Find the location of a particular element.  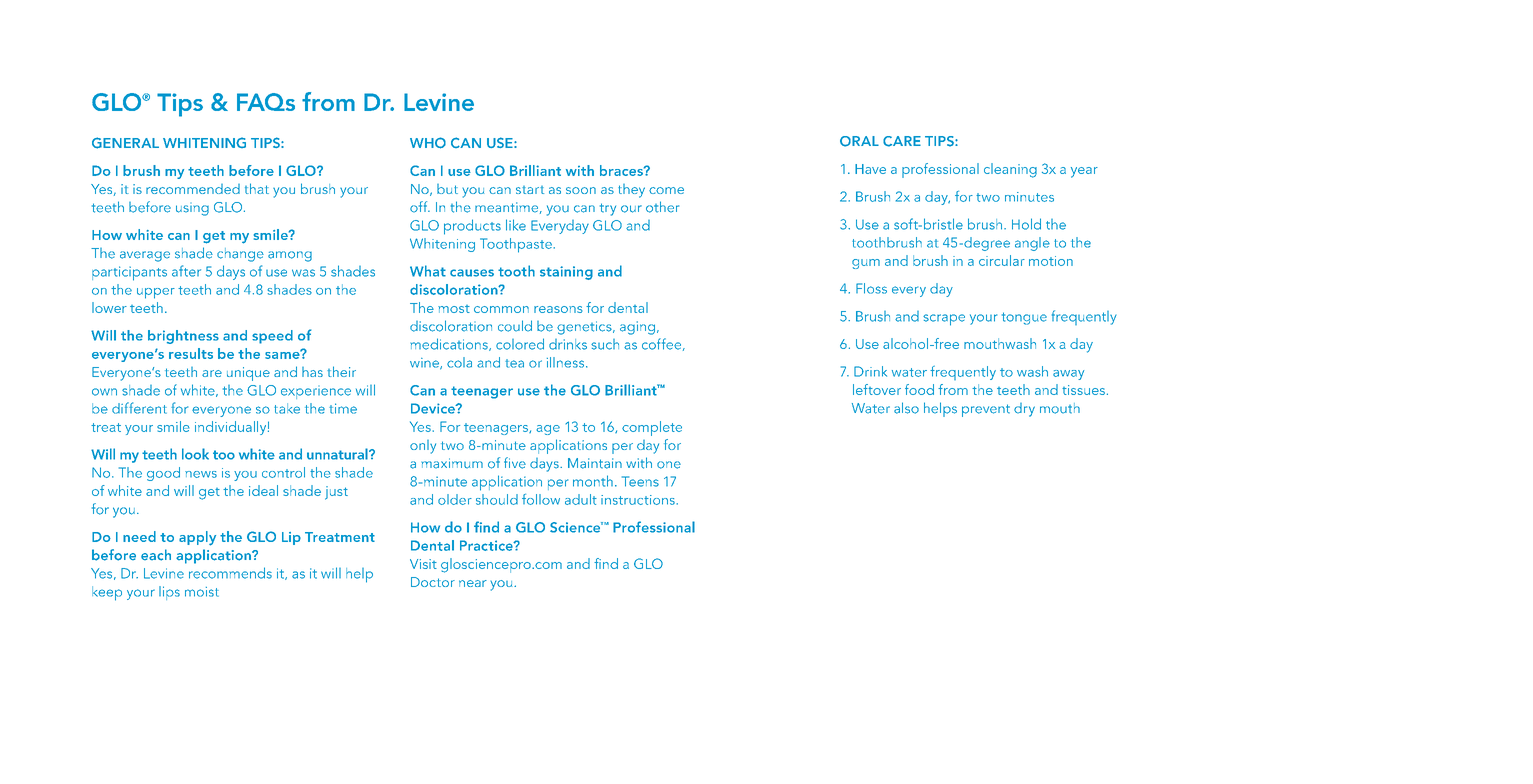

near is located at coordinates (473, 583).
